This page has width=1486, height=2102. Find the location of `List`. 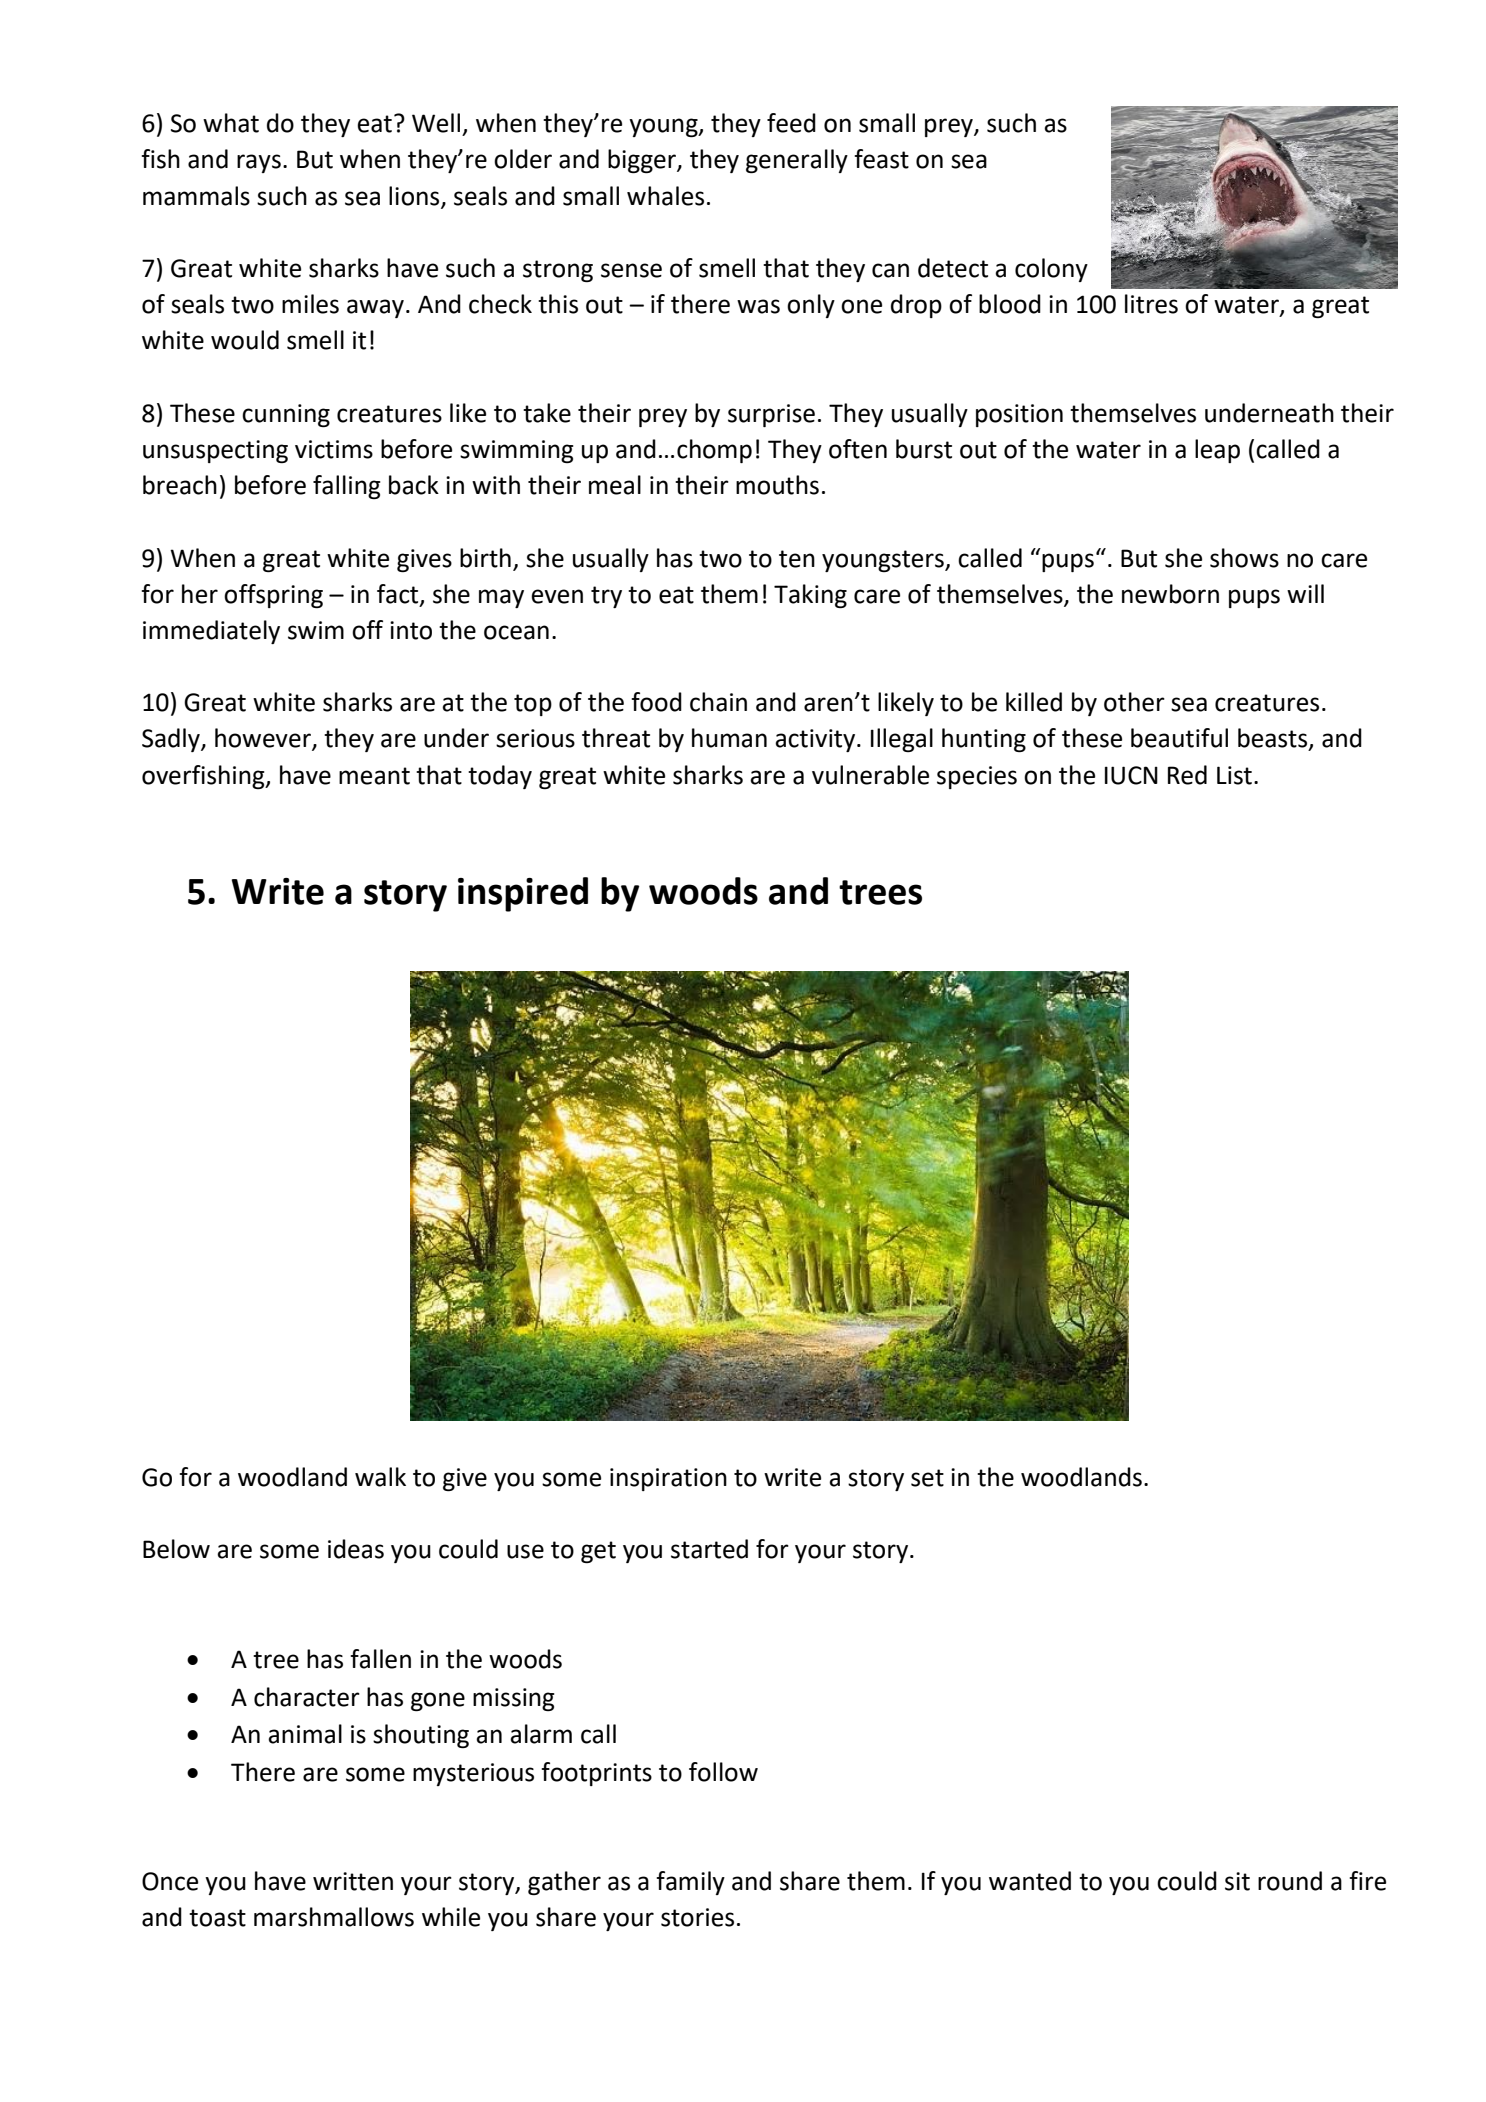

List is located at coordinates (1234, 775).
